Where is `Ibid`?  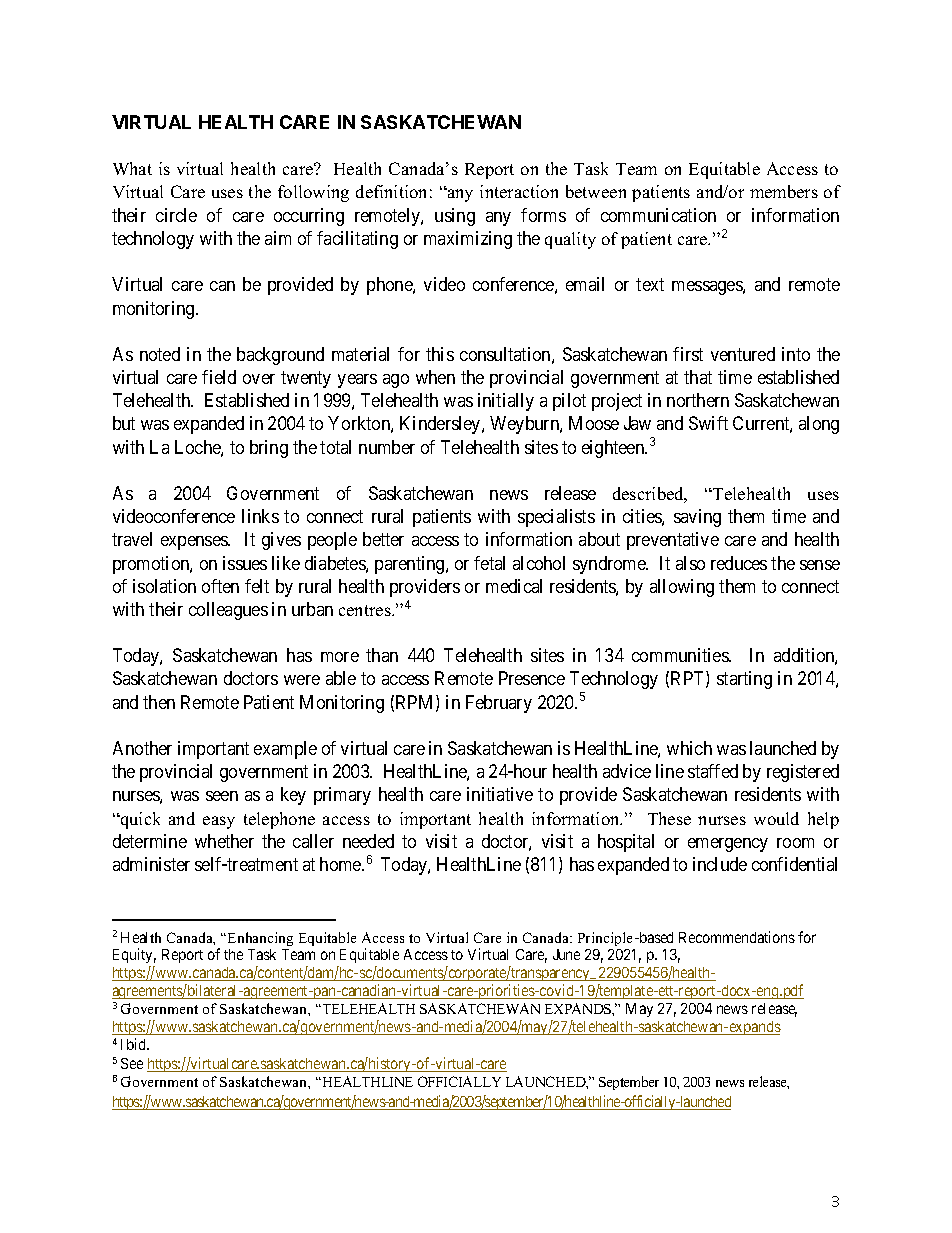 Ibid is located at coordinates (134, 1044).
